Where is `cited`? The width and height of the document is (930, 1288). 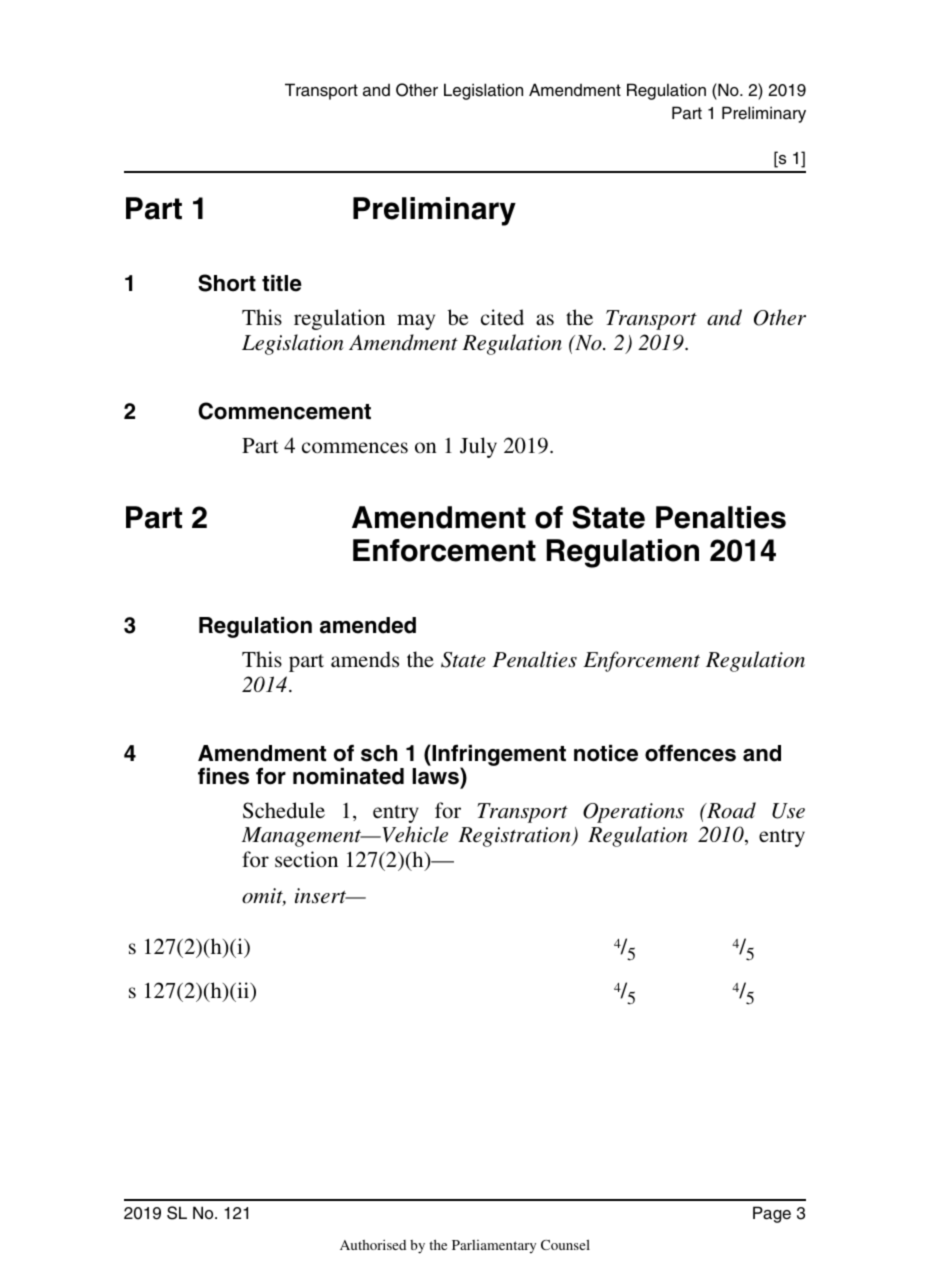
cited is located at coordinates (502, 317).
